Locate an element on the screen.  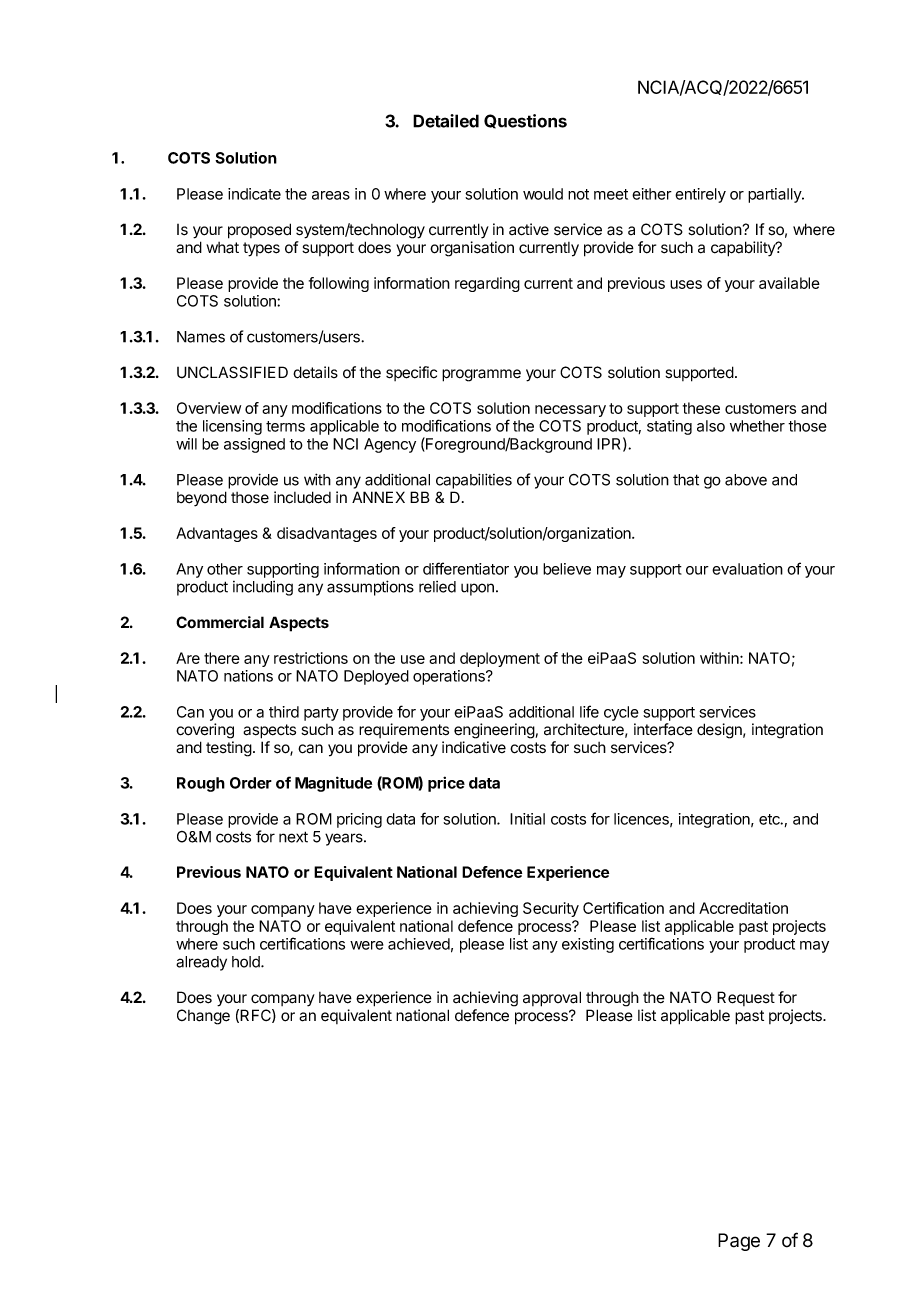
interface is located at coordinates (663, 729).
